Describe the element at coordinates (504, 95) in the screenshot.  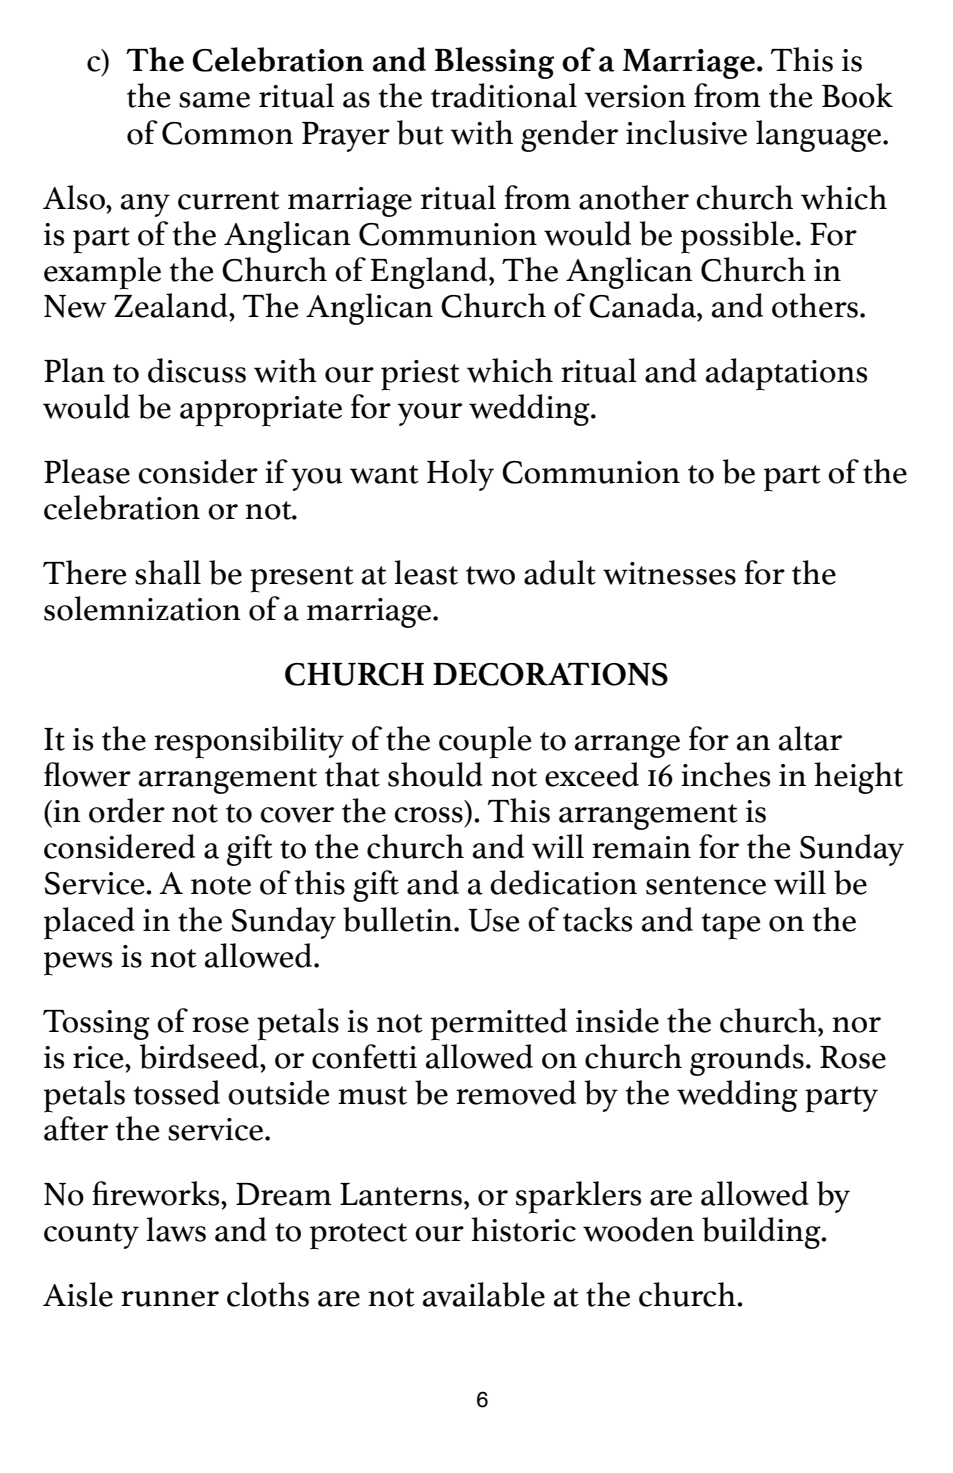
I see `traditional` at that location.
